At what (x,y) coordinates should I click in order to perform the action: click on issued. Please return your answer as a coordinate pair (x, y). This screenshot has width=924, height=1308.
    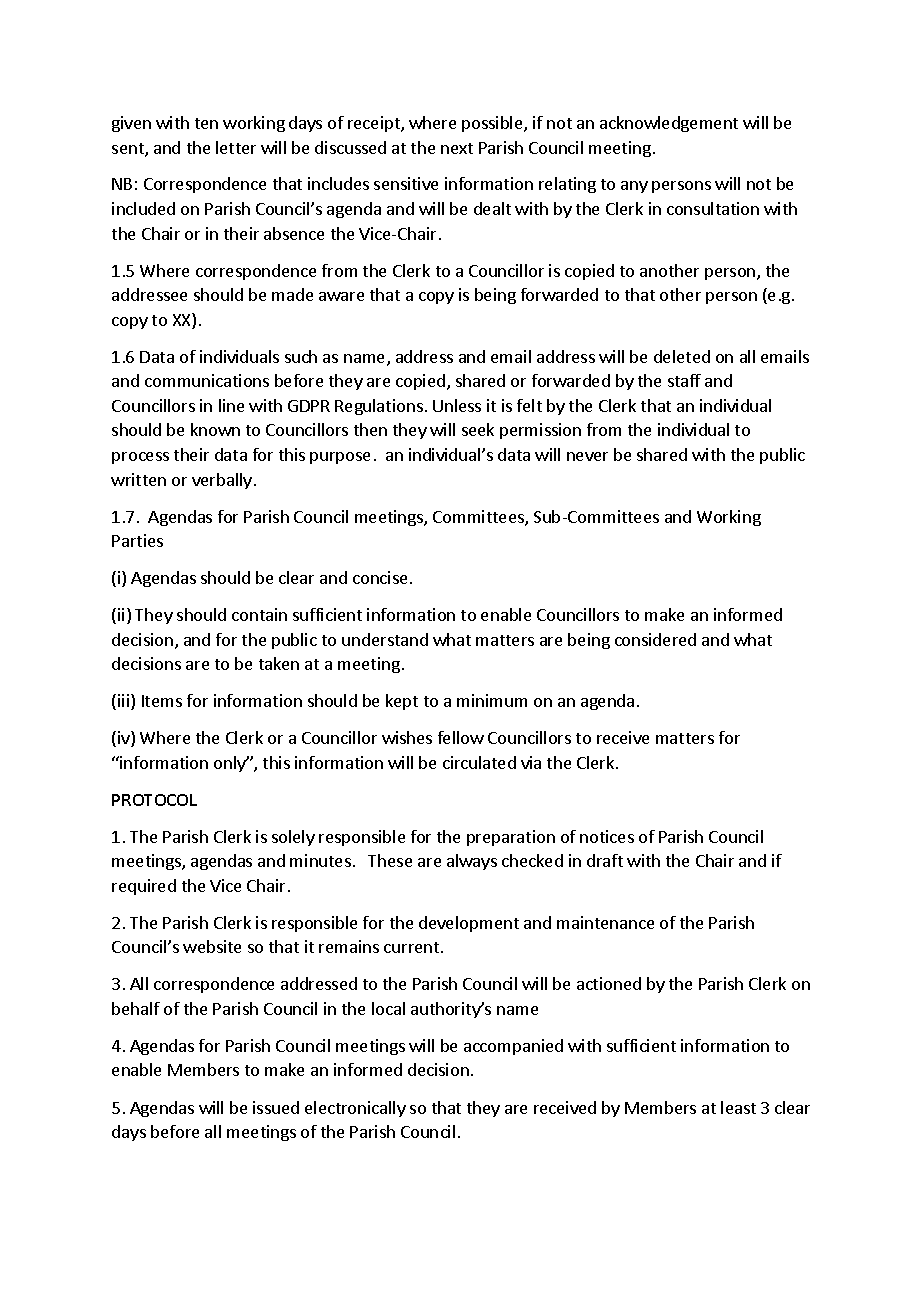
    Looking at the image, I should click on (276, 1107).
